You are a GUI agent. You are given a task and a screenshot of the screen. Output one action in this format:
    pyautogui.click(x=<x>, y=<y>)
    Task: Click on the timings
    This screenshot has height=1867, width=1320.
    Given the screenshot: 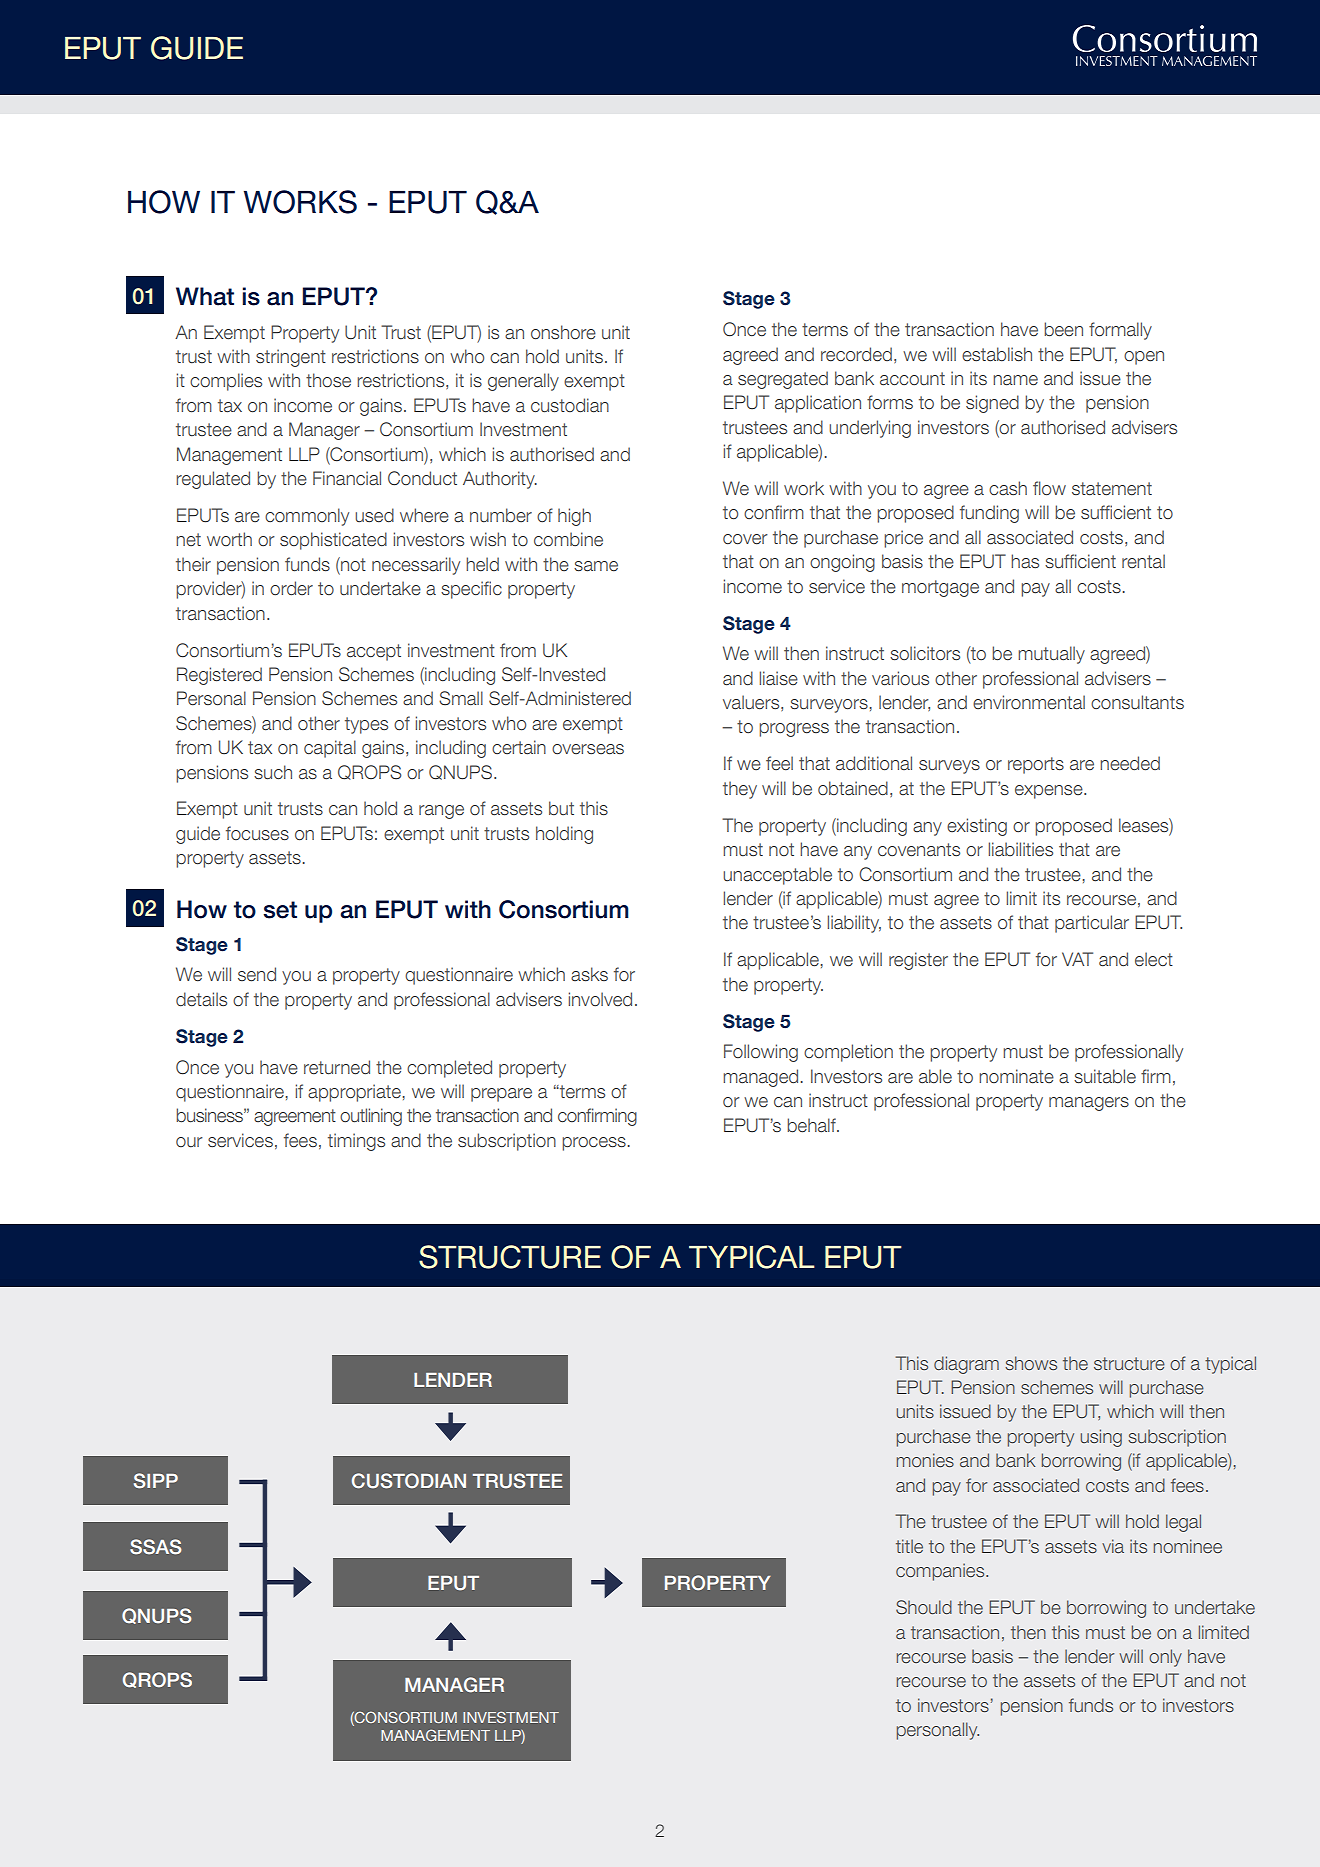 What is the action you would take?
    pyautogui.click(x=356, y=1142)
